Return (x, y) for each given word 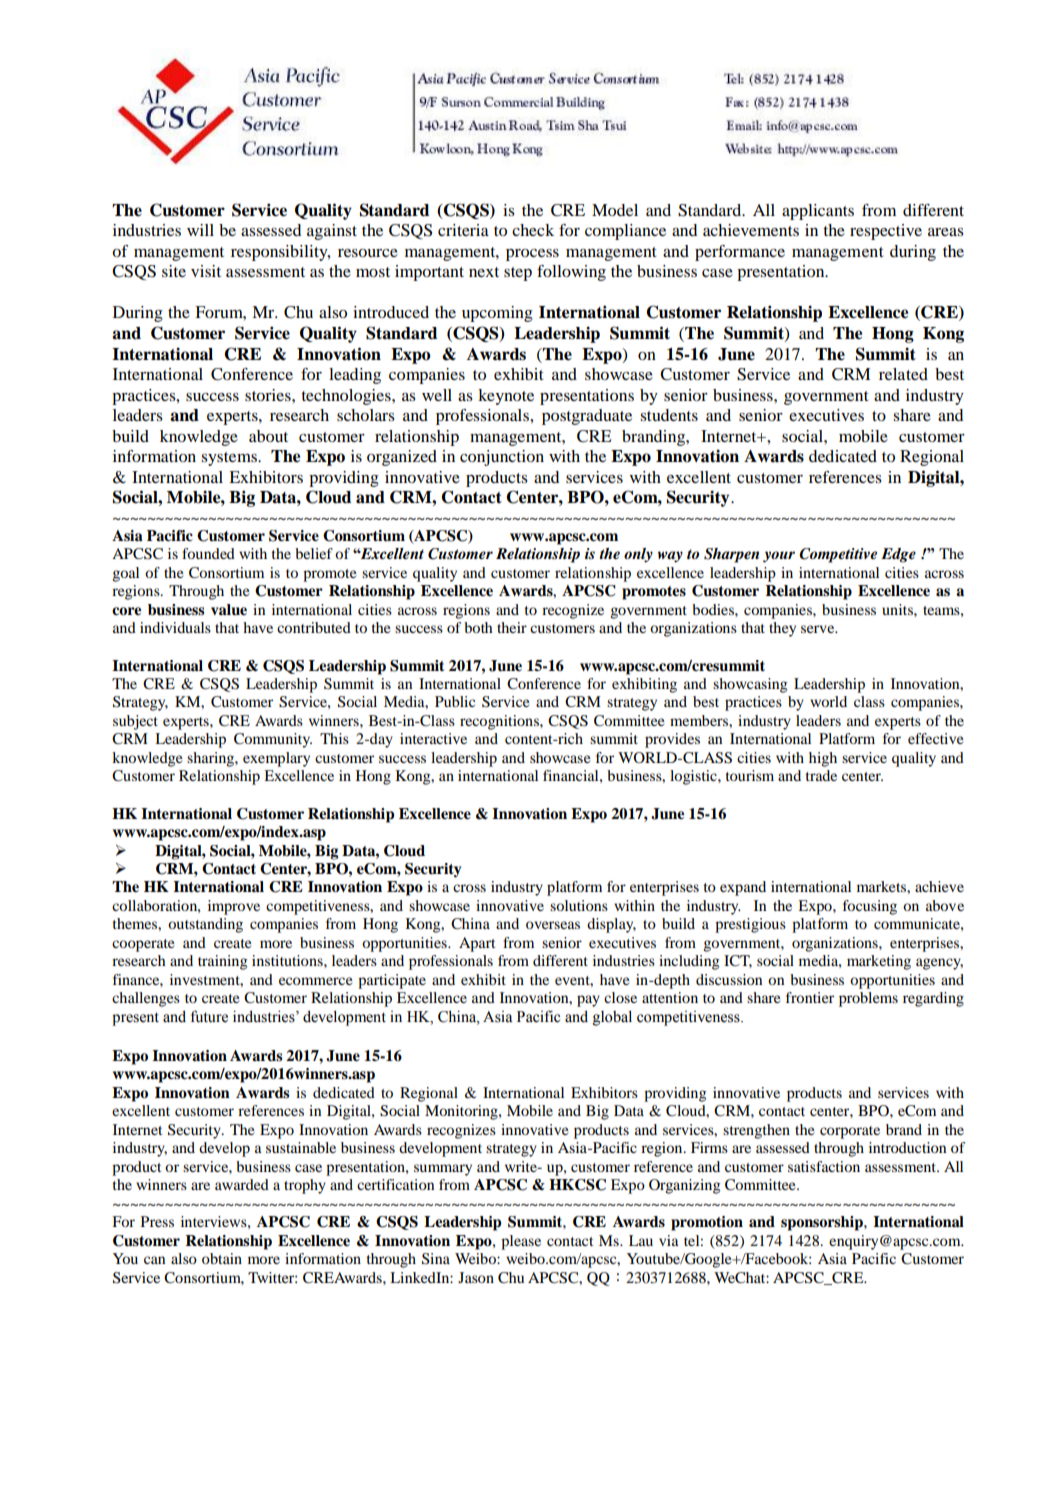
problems (868, 999)
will (200, 230)
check (533, 230)
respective (886, 232)
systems (230, 459)
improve (234, 907)
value (229, 610)
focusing (870, 907)
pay (588, 1001)
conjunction (502, 458)
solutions (579, 905)
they (782, 629)
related (903, 374)
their (512, 627)
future (209, 1016)
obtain (222, 1258)
